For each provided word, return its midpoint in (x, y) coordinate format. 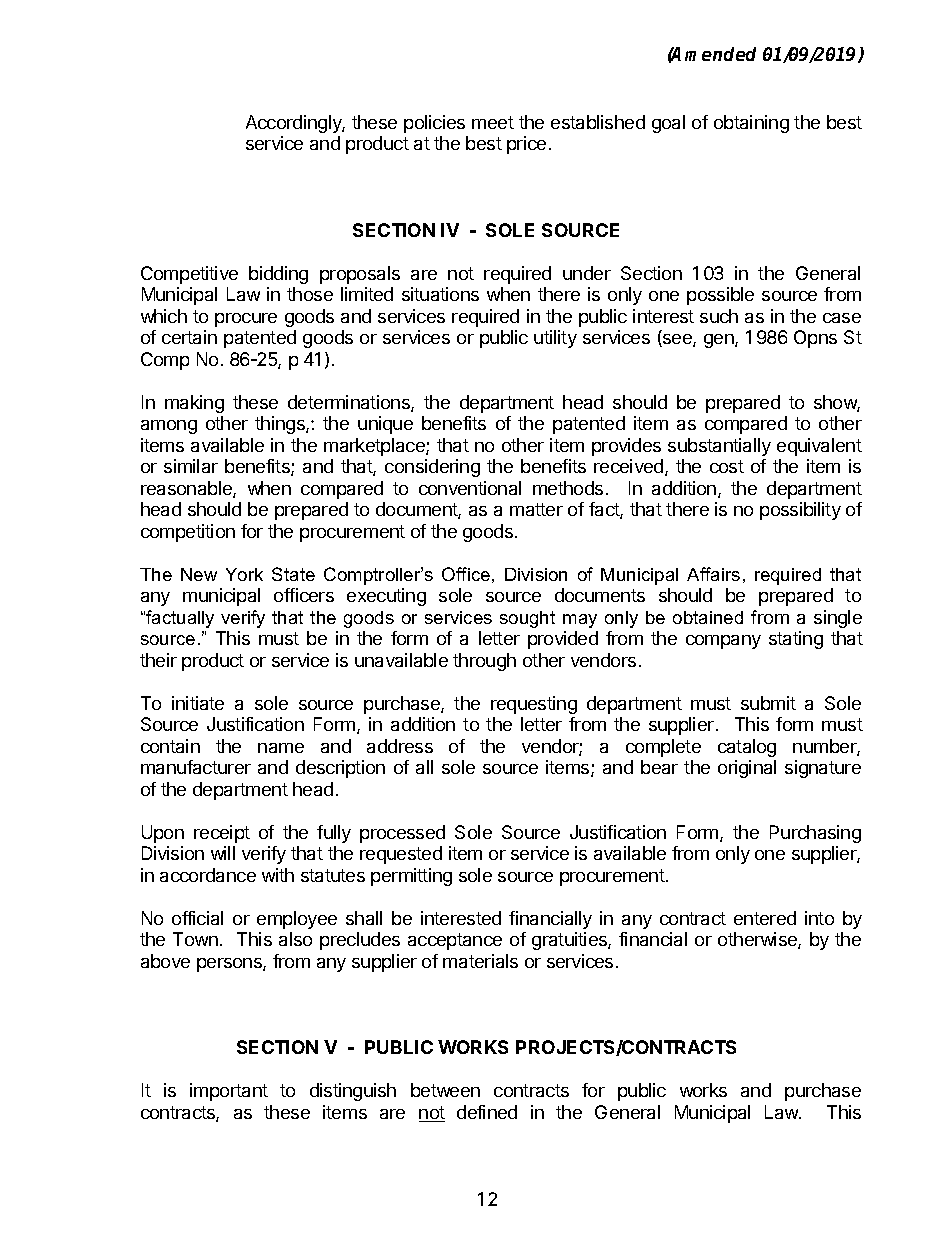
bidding (278, 275)
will (223, 853)
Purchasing (815, 834)
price (526, 145)
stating (796, 640)
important (229, 1092)
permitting (411, 877)
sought (527, 619)
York (244, 574)
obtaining (751, 124)
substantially (719, 447)
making (194, 404)
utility (555, 339)
